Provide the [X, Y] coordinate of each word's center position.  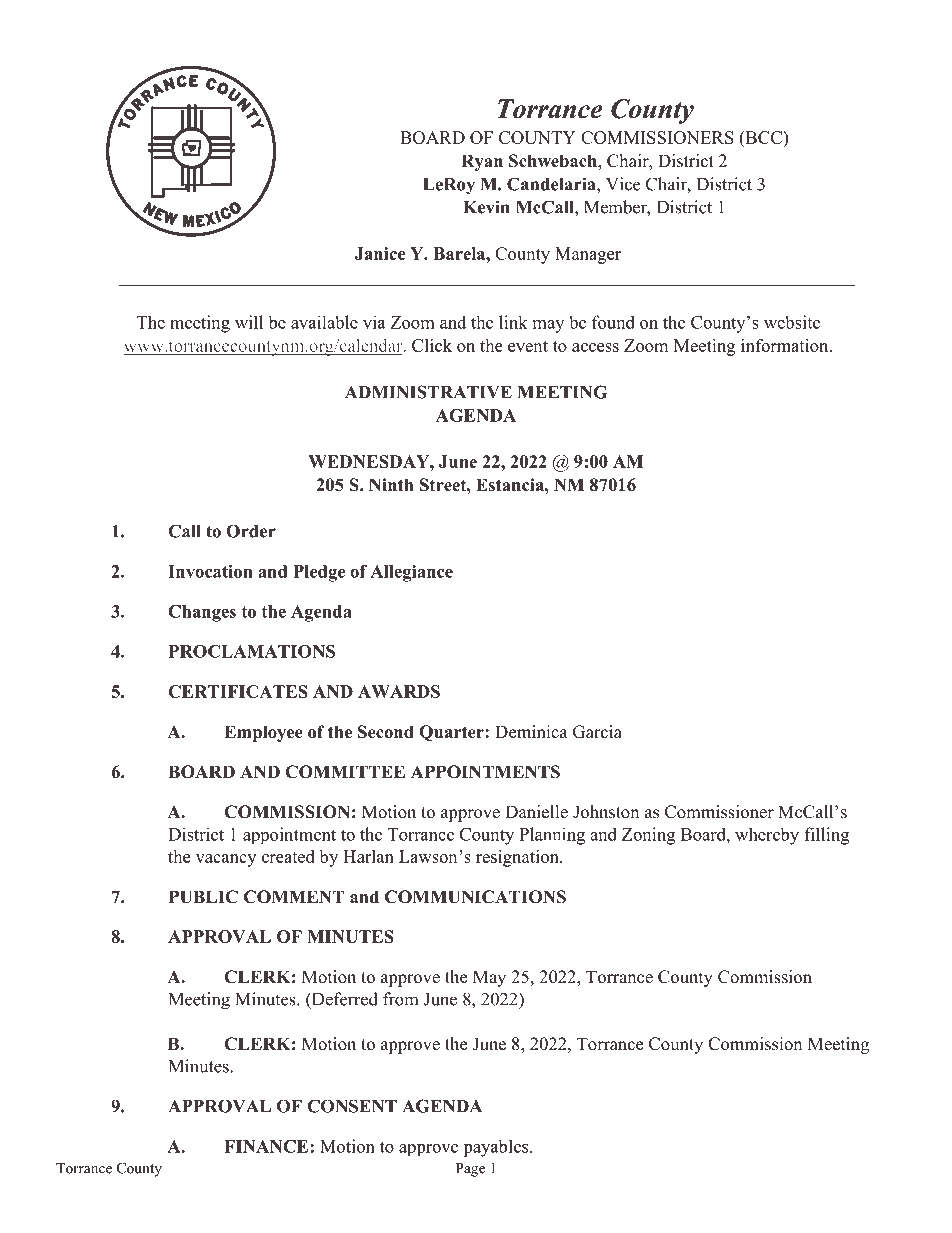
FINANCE [267, 1146]
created [288, 856]
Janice [380, 253]
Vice [623, 184]
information [786, 345]
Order [251, 531]
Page [470, 1170]
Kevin [486, 207]
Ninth [391, 484]
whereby [767, 836]
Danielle [536, 812]
